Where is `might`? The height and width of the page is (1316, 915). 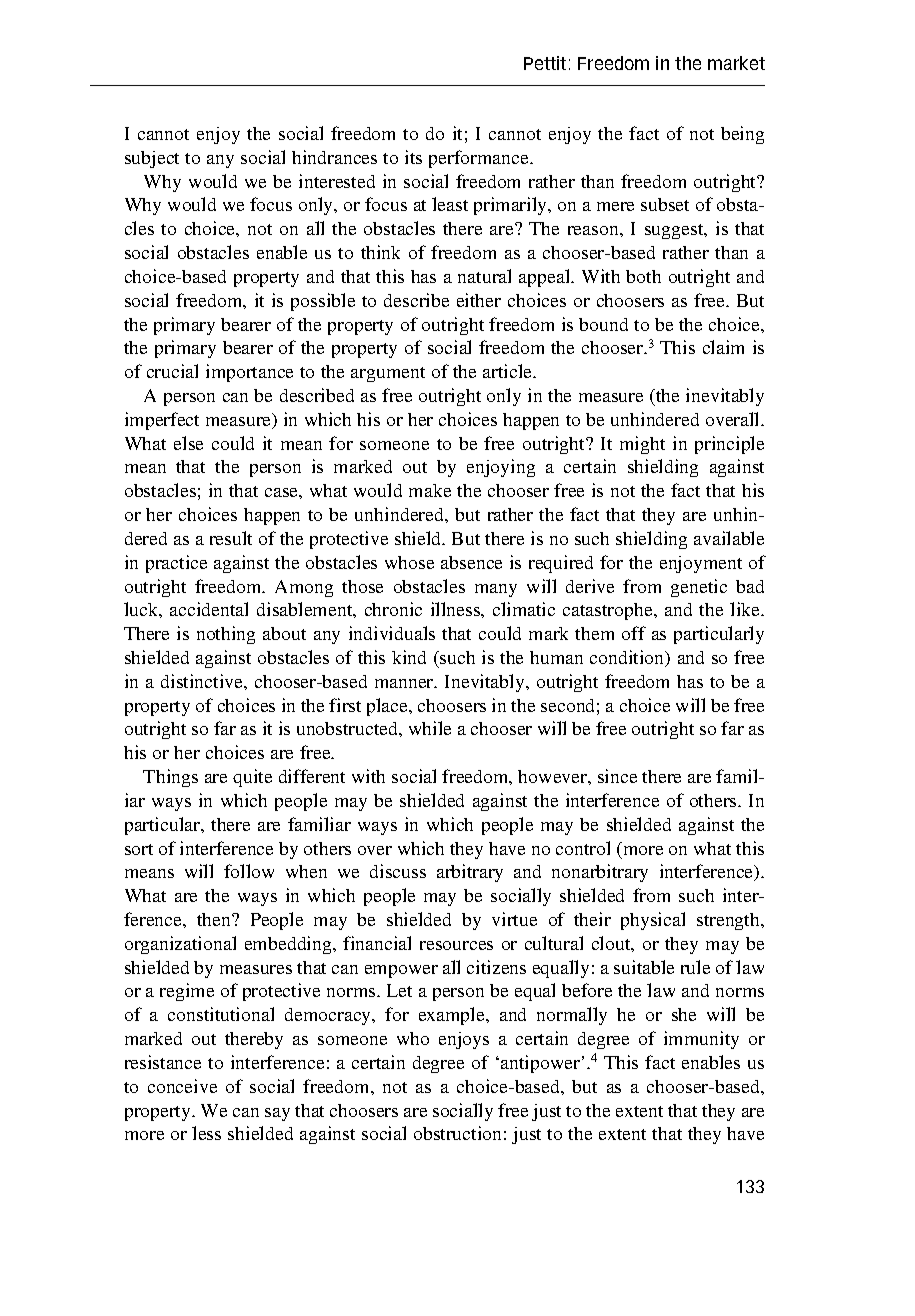 might is located at coordinates (642, 445).
